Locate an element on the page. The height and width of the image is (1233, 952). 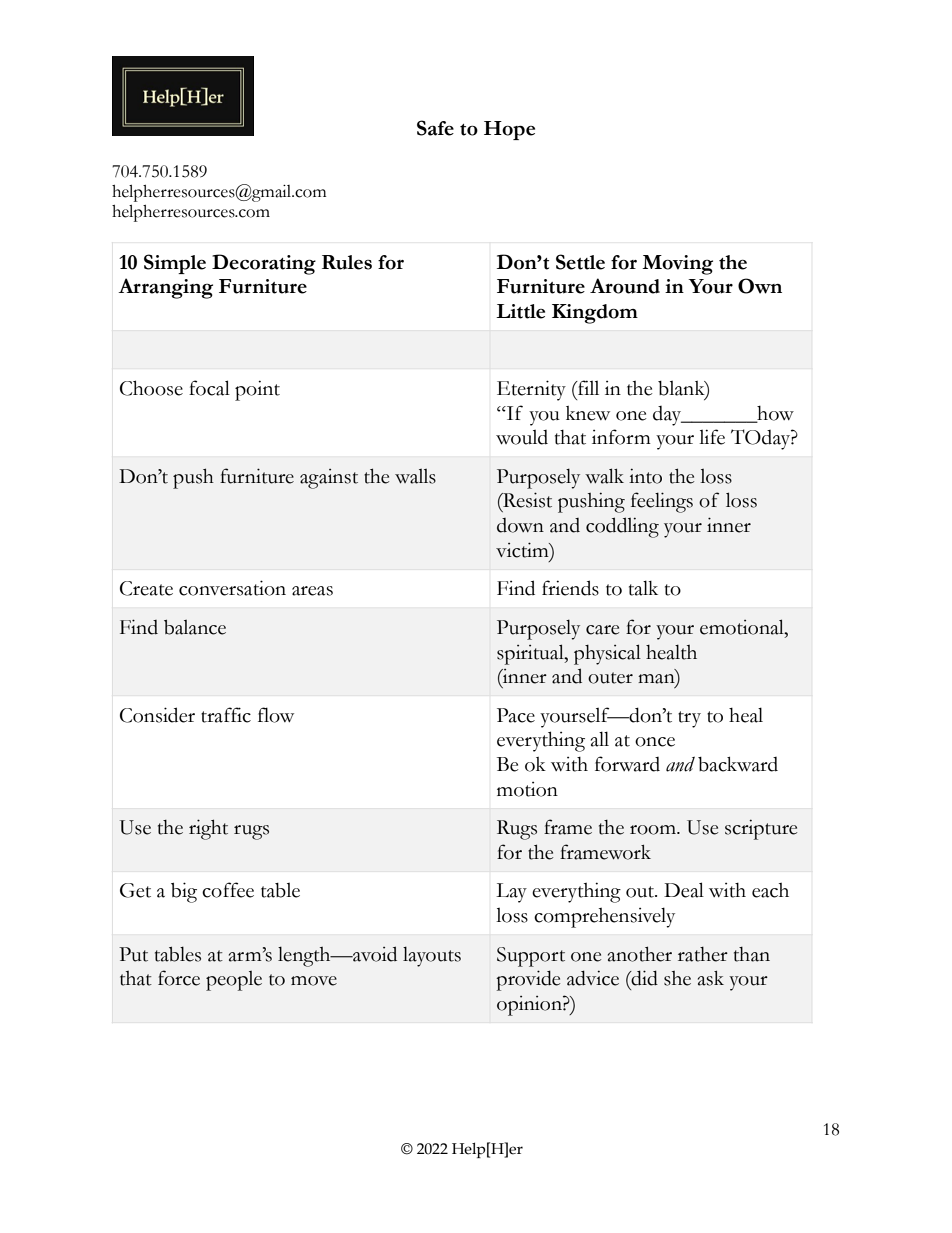
Simple is located at coordinates (175, 264).
